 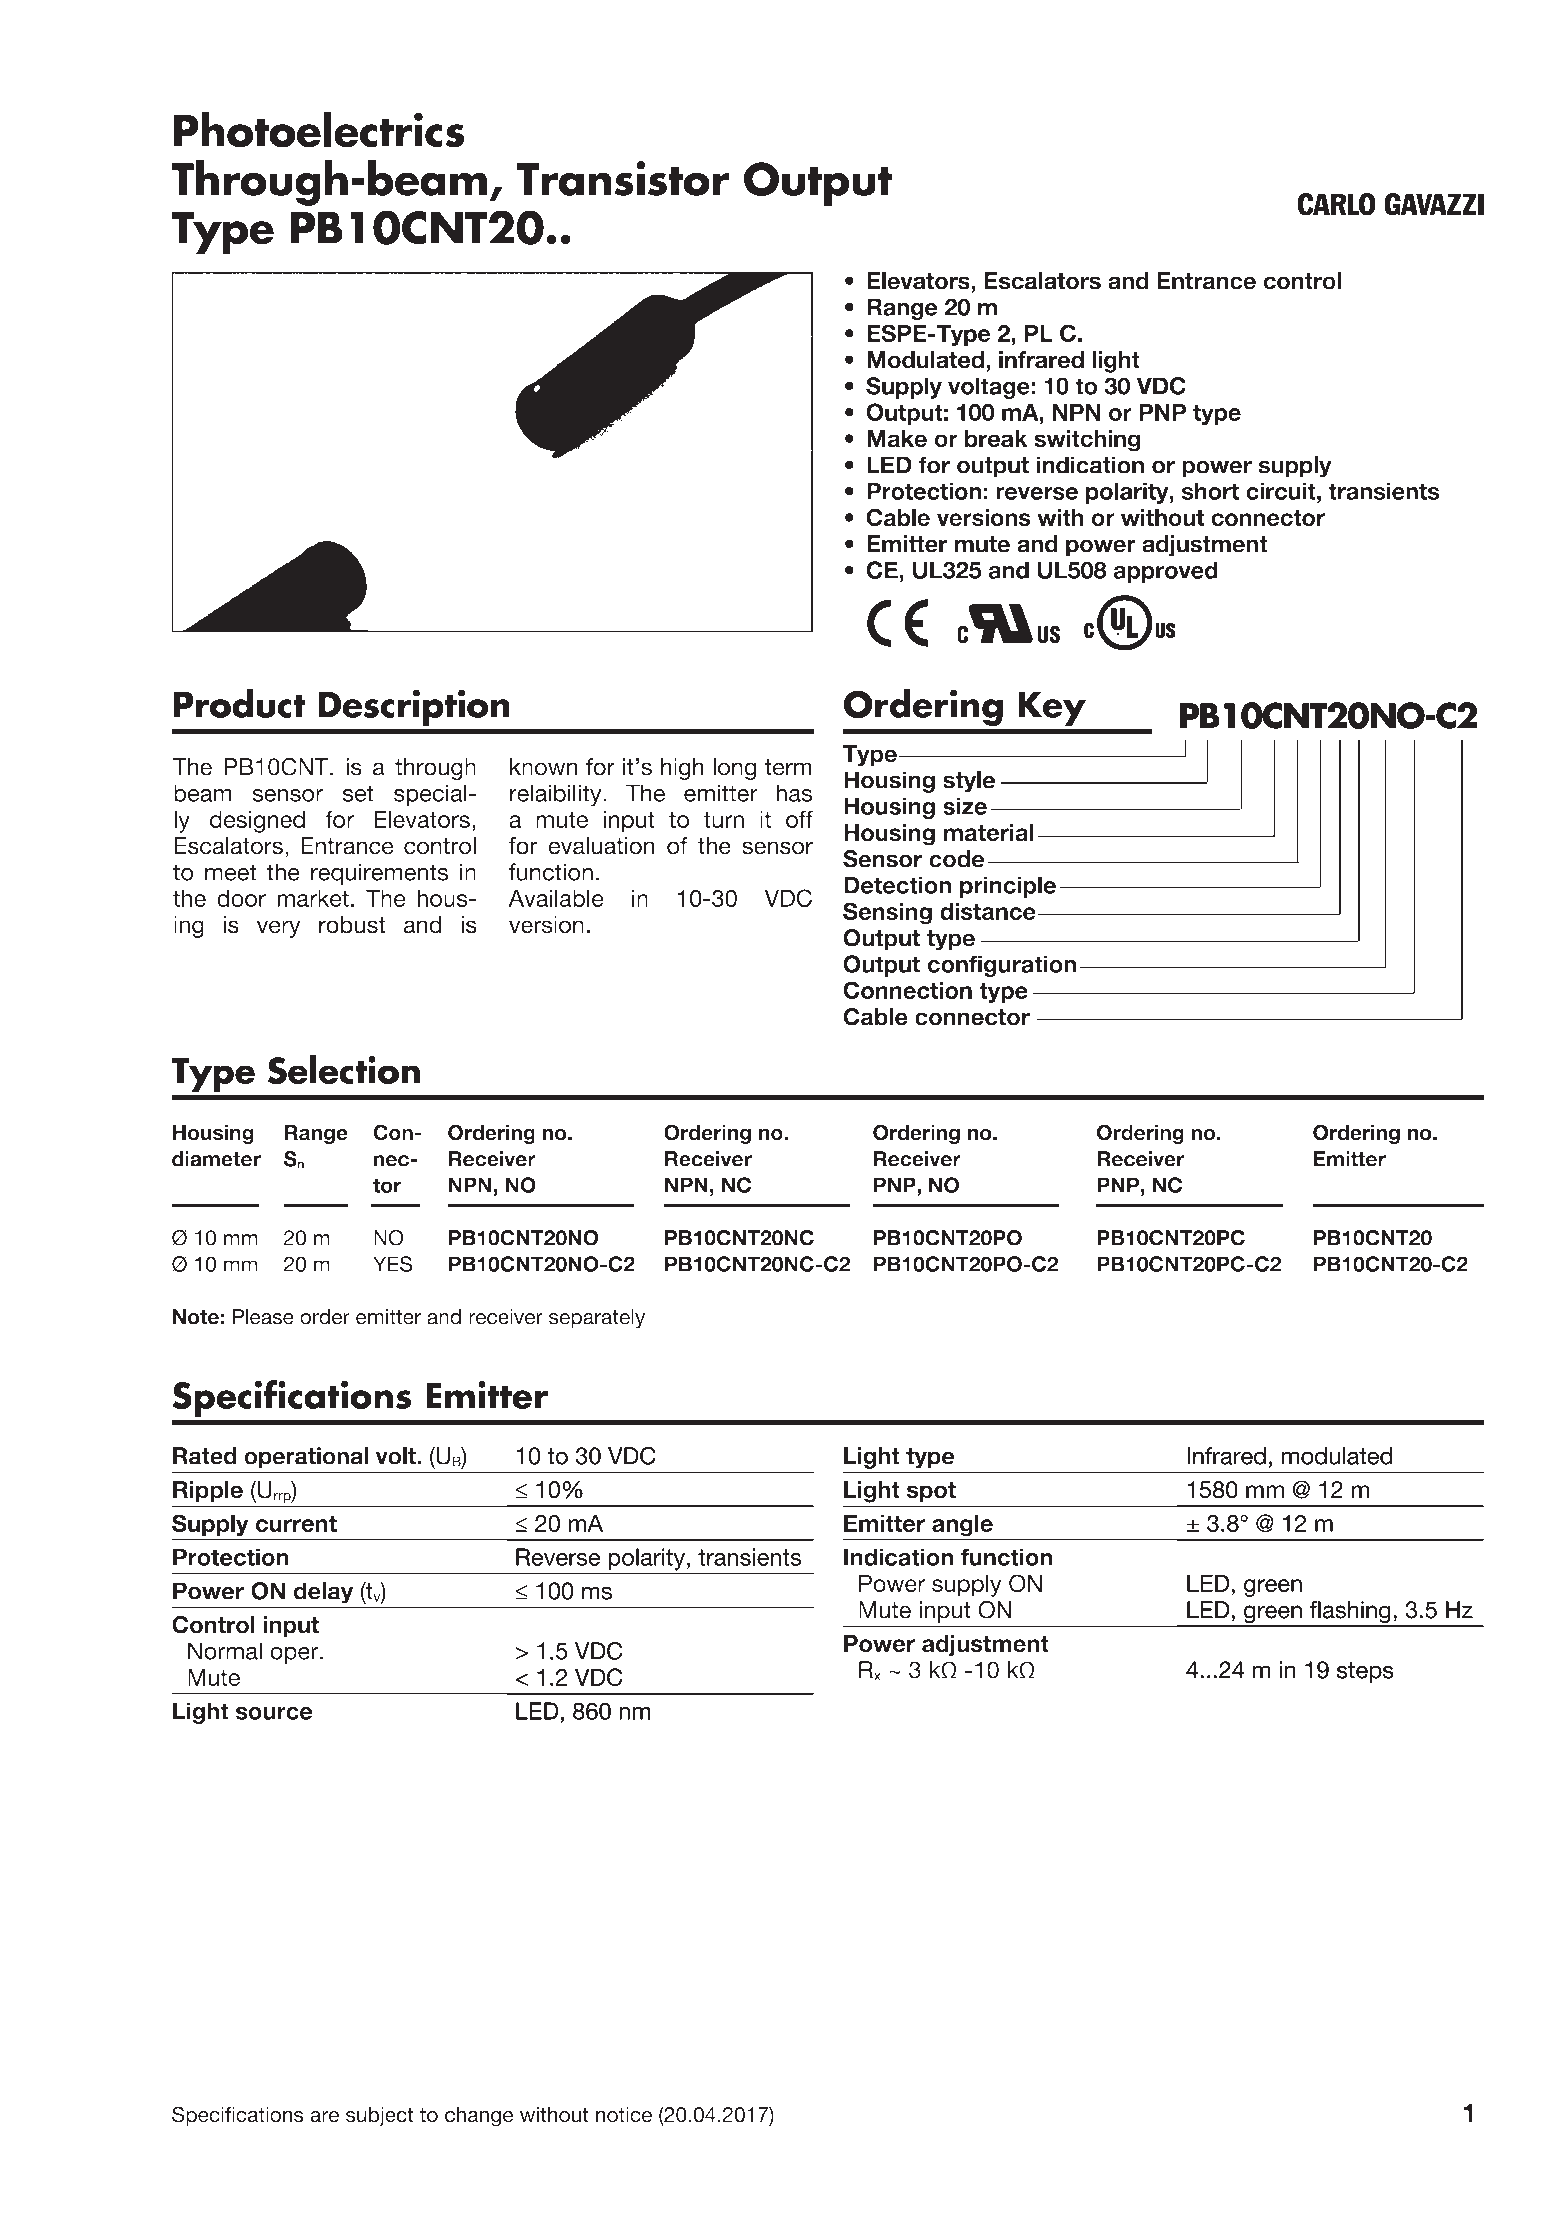 I want to click on Transistor, so click(x=623, y=178).
